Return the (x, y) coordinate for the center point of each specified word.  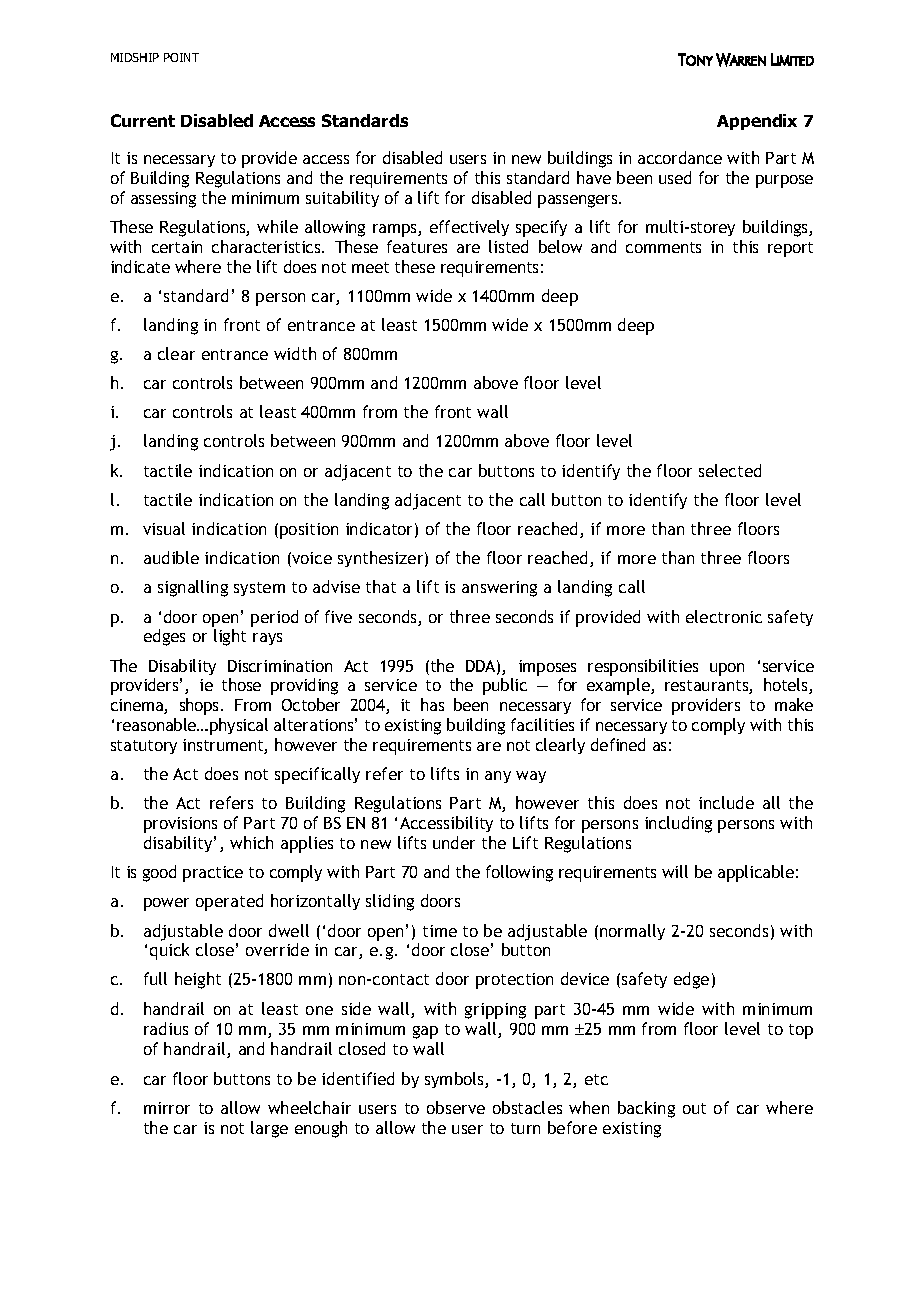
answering (499, 589)
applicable (756, 873)
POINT (181, 57)
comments (663, 247)
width (295, 353)
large (269, 1129)
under (454, 842)
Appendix (757, 122)
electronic (724, 616)
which (251, 842)
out (694, 1108)
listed (508, 246)
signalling (193, 588)
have (594, 177)
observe (456, 1107)
